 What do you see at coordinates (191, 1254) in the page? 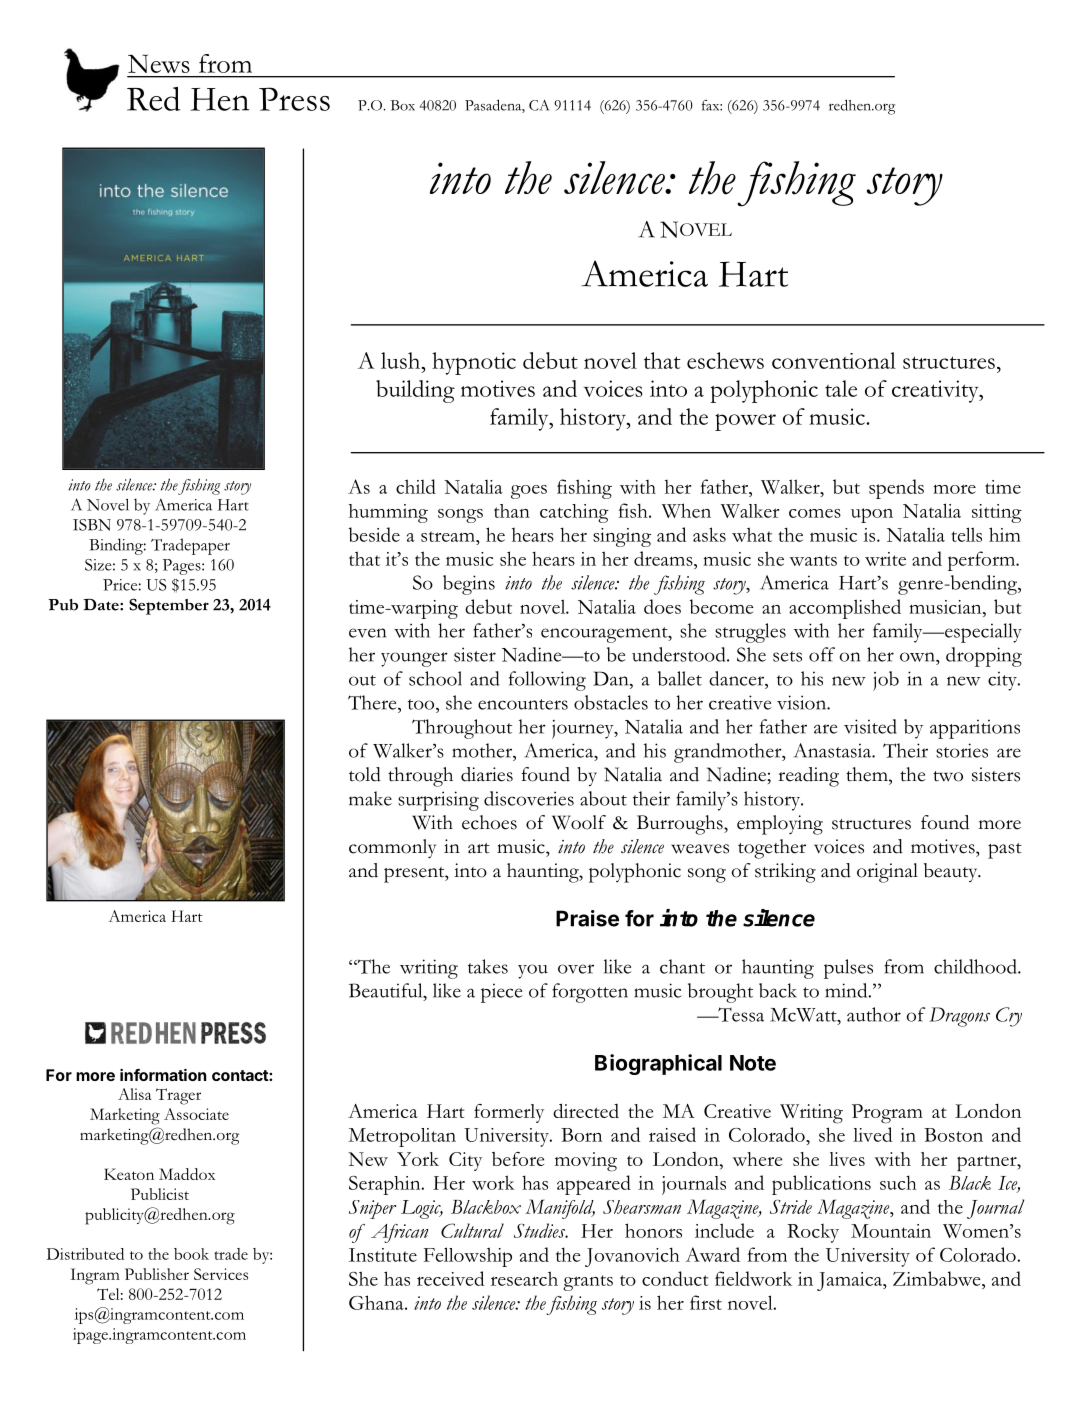
I see `book` at bounding box center [191, 1254].
